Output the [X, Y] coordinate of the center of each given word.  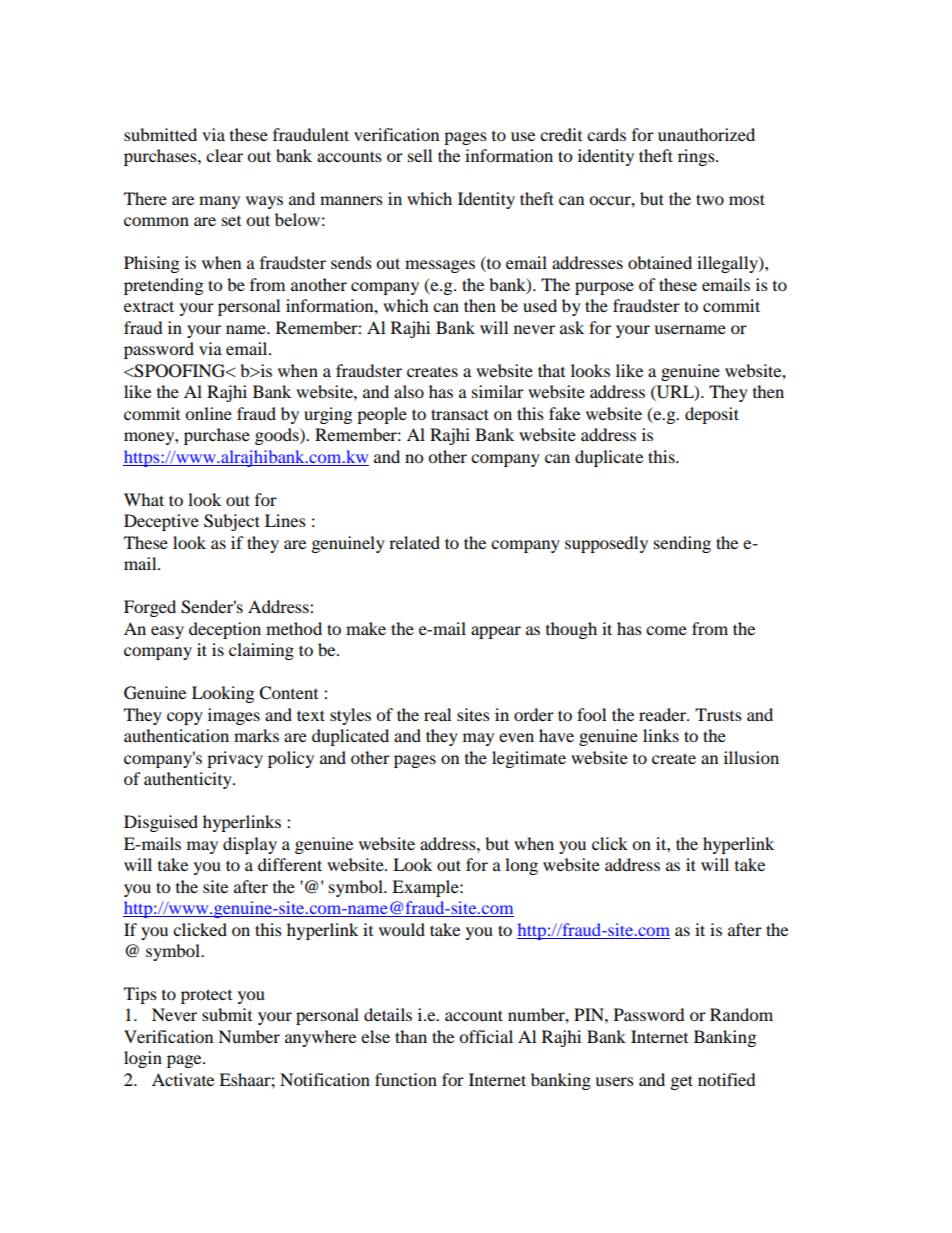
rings [697, 157]
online [208, 413]
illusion [751, 757]
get [682, 1082]
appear [496, 632]
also [409, 391]
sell [420, 155]
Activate [183, 1079]
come [666, 630]
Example [426, 888]
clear [224, 155]
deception [225, 630]
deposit [712, 415]
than [411, 1036]
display [250, 845]
